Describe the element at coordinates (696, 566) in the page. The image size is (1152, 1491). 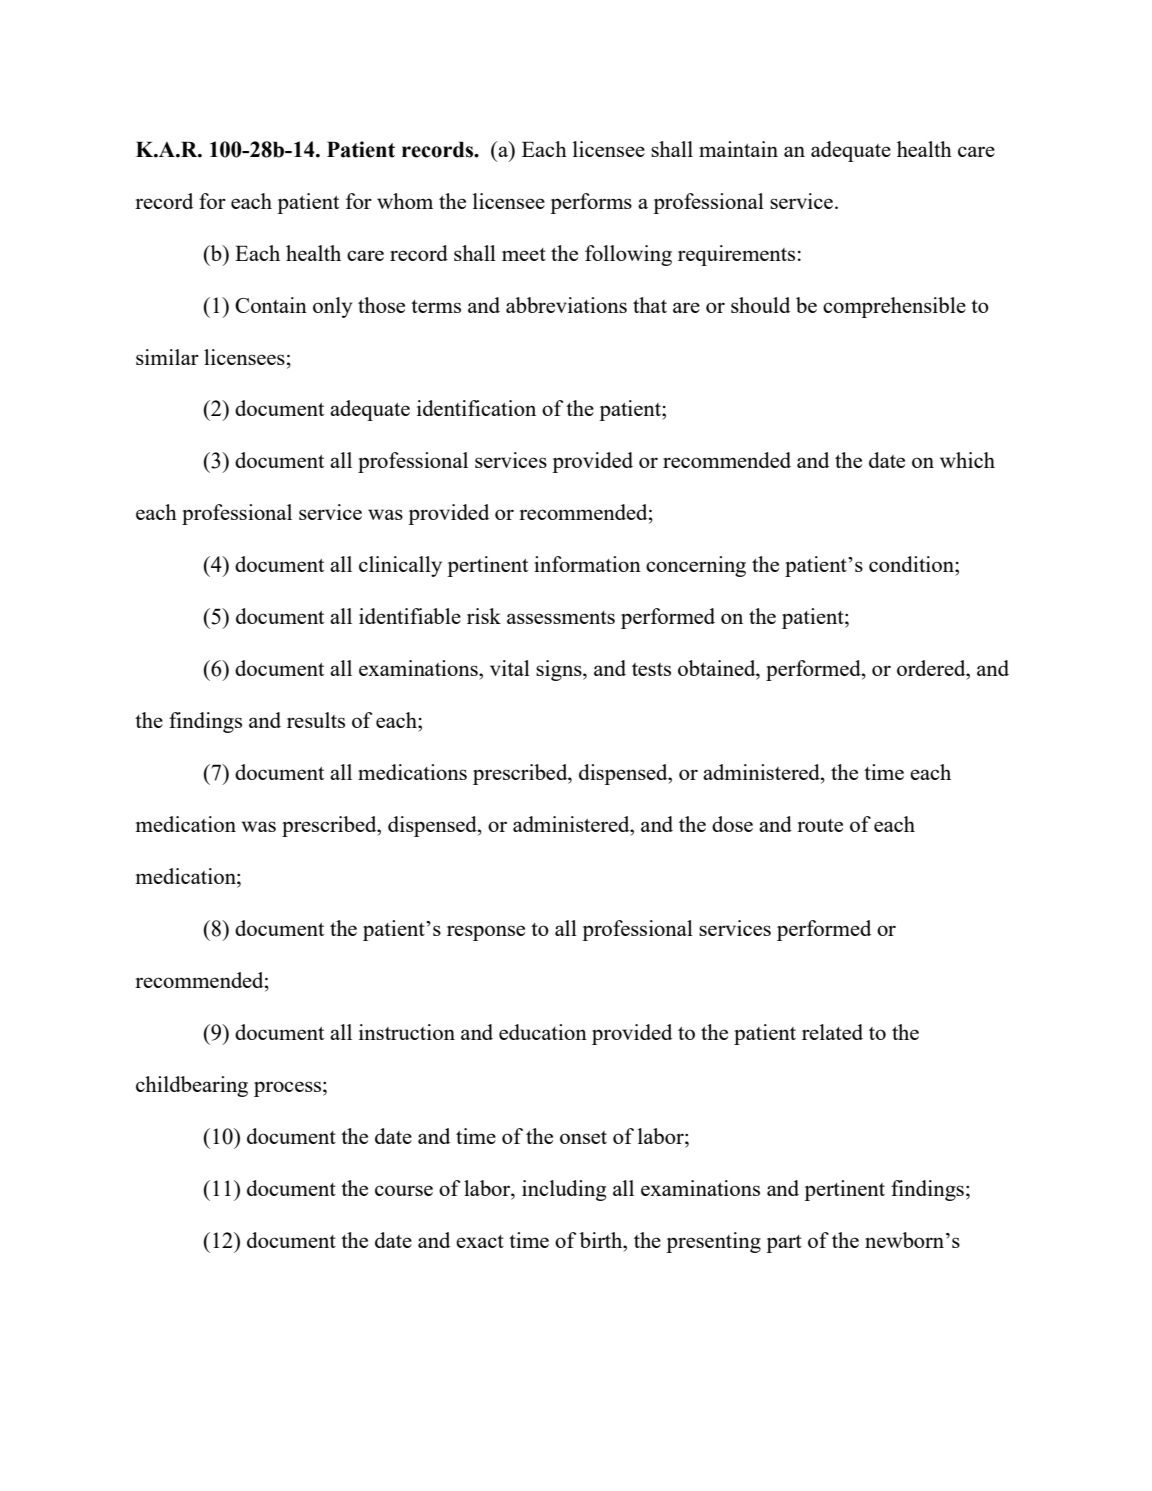
I see `concerning` at that location.
